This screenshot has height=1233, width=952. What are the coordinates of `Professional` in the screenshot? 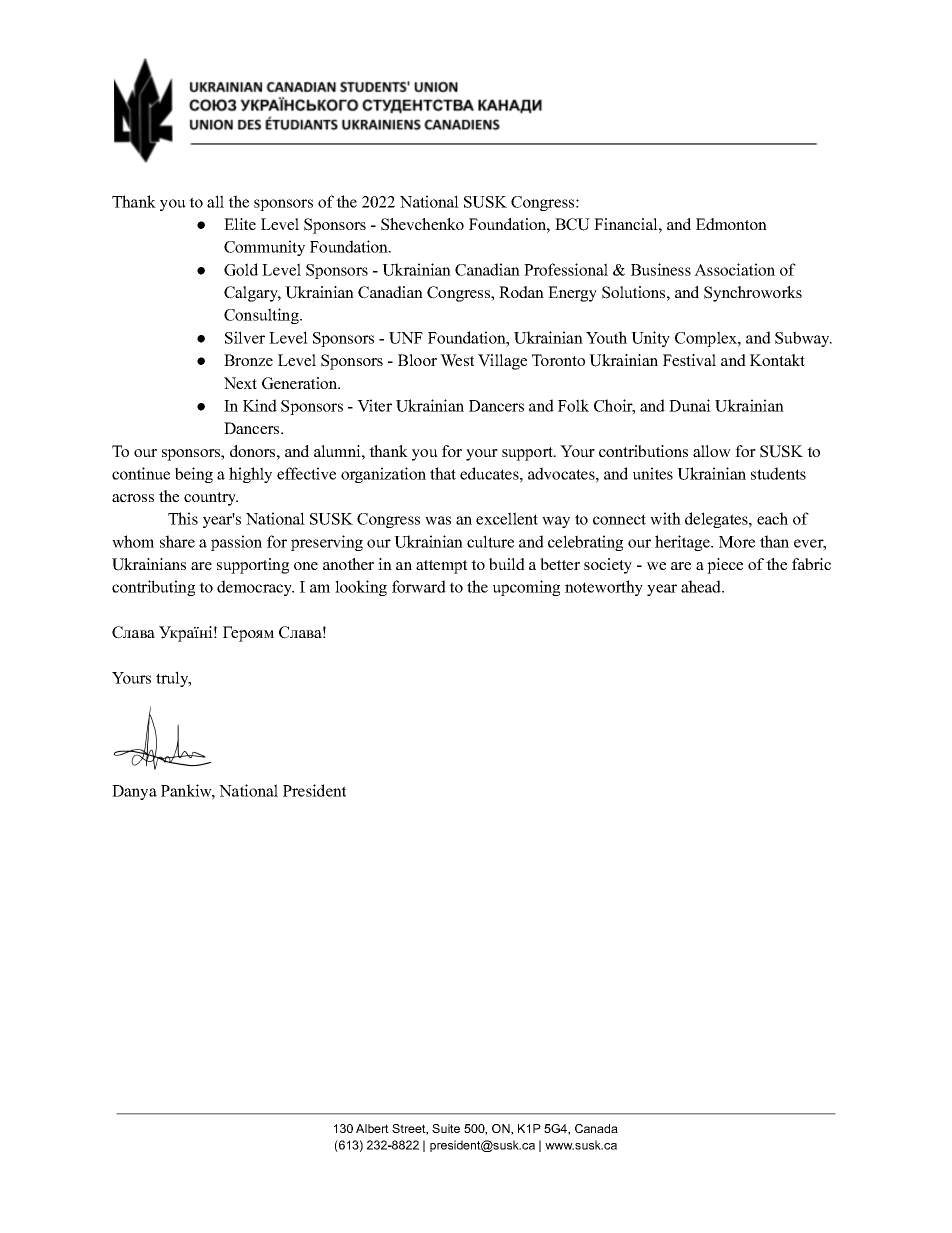 It's located at (566, 269).
